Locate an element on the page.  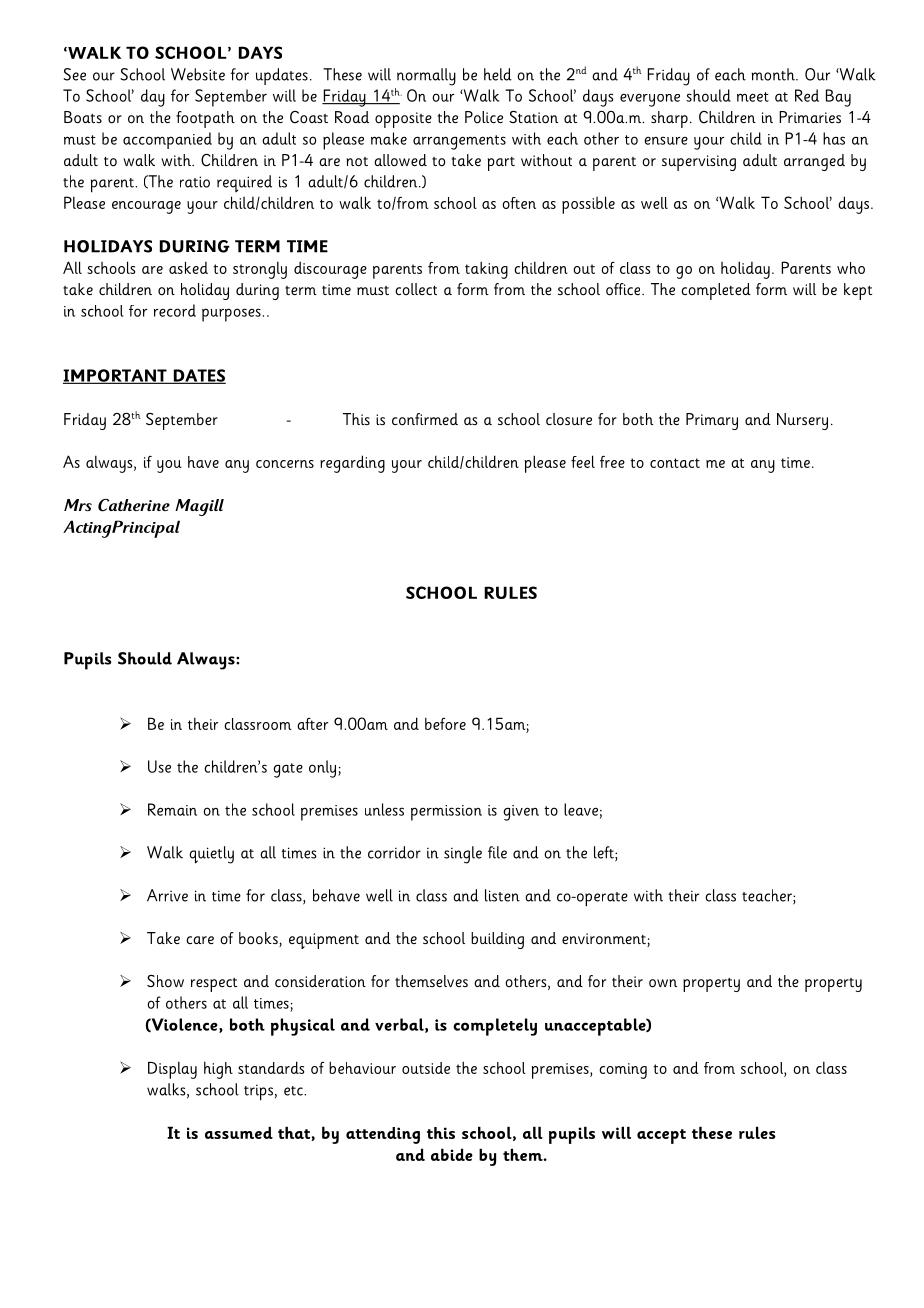
before is located at coordinates (445, 724).
